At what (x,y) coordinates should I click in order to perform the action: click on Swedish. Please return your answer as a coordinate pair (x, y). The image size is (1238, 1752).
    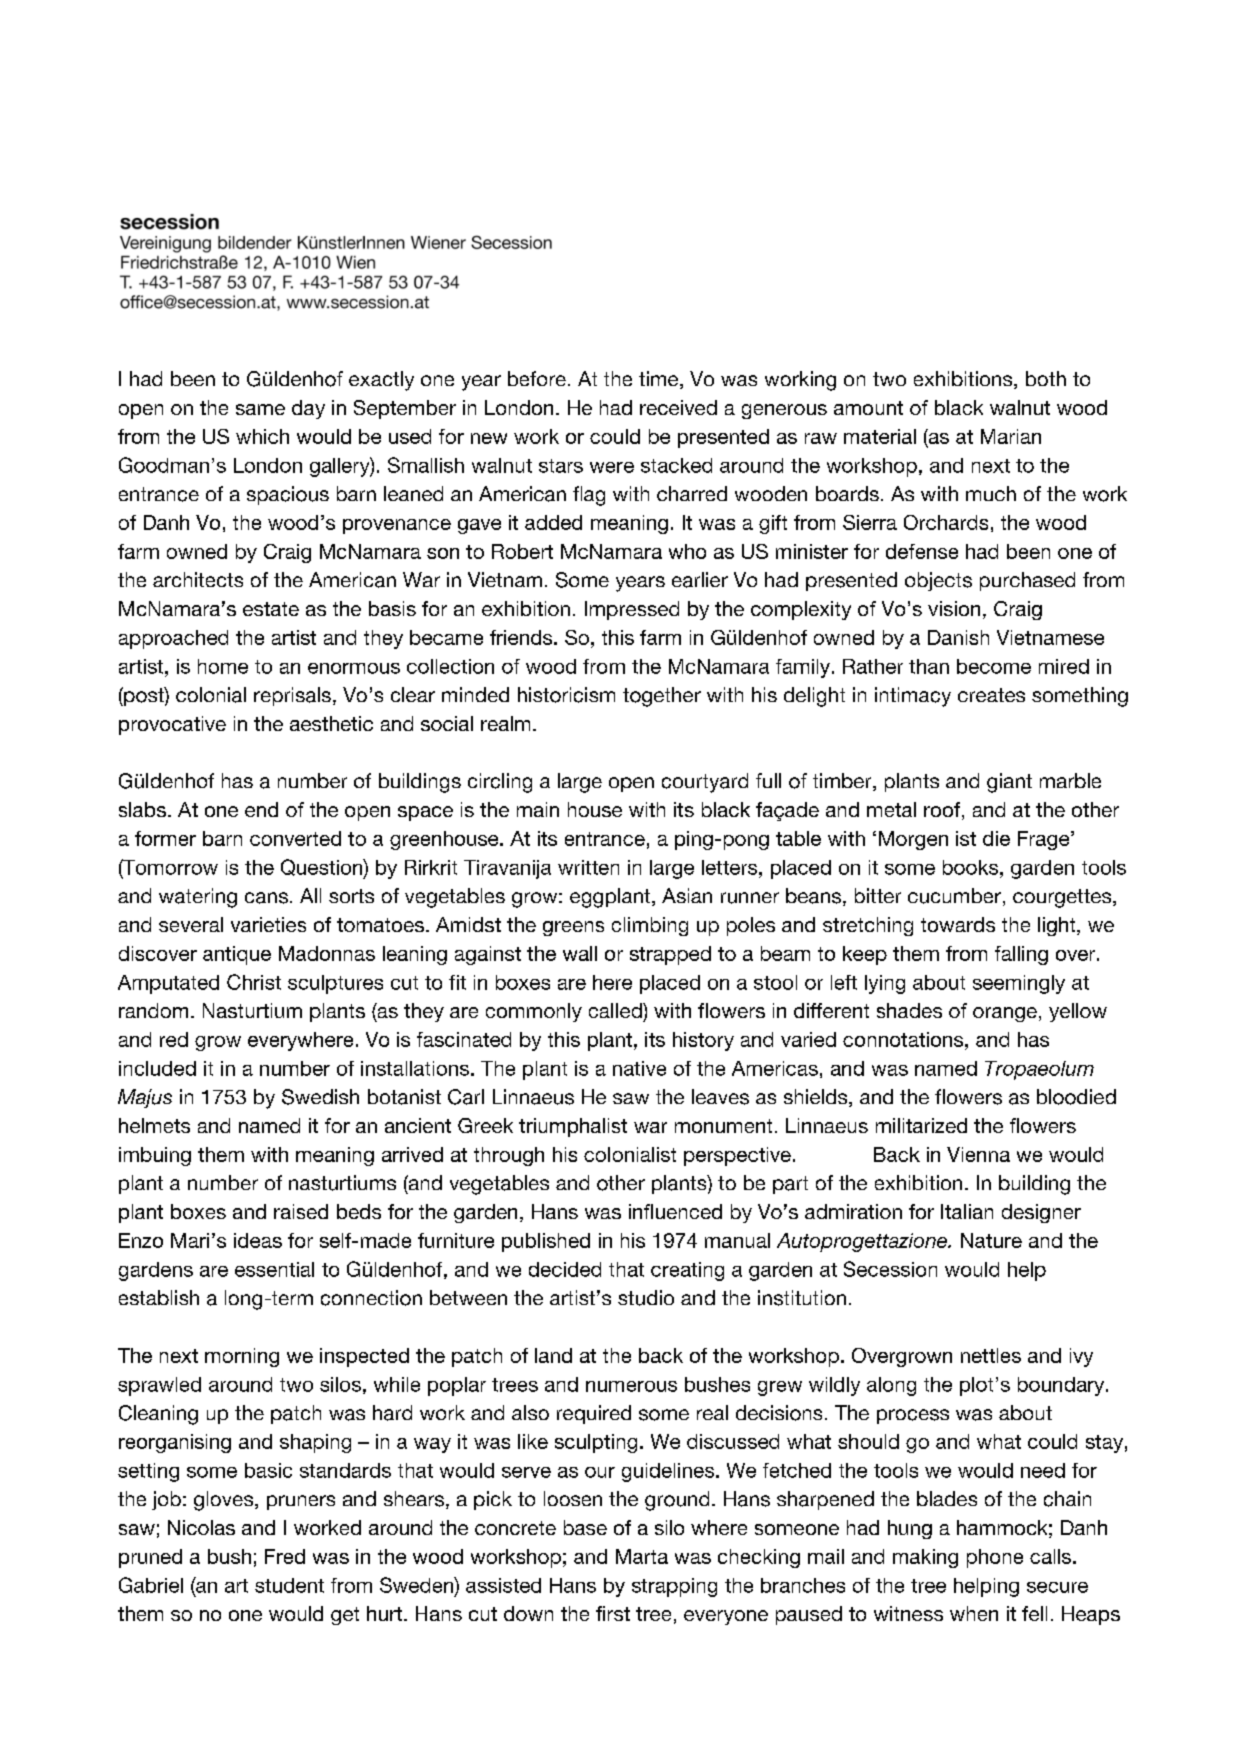
    Looking at the image, I should click on (320, 1097).
